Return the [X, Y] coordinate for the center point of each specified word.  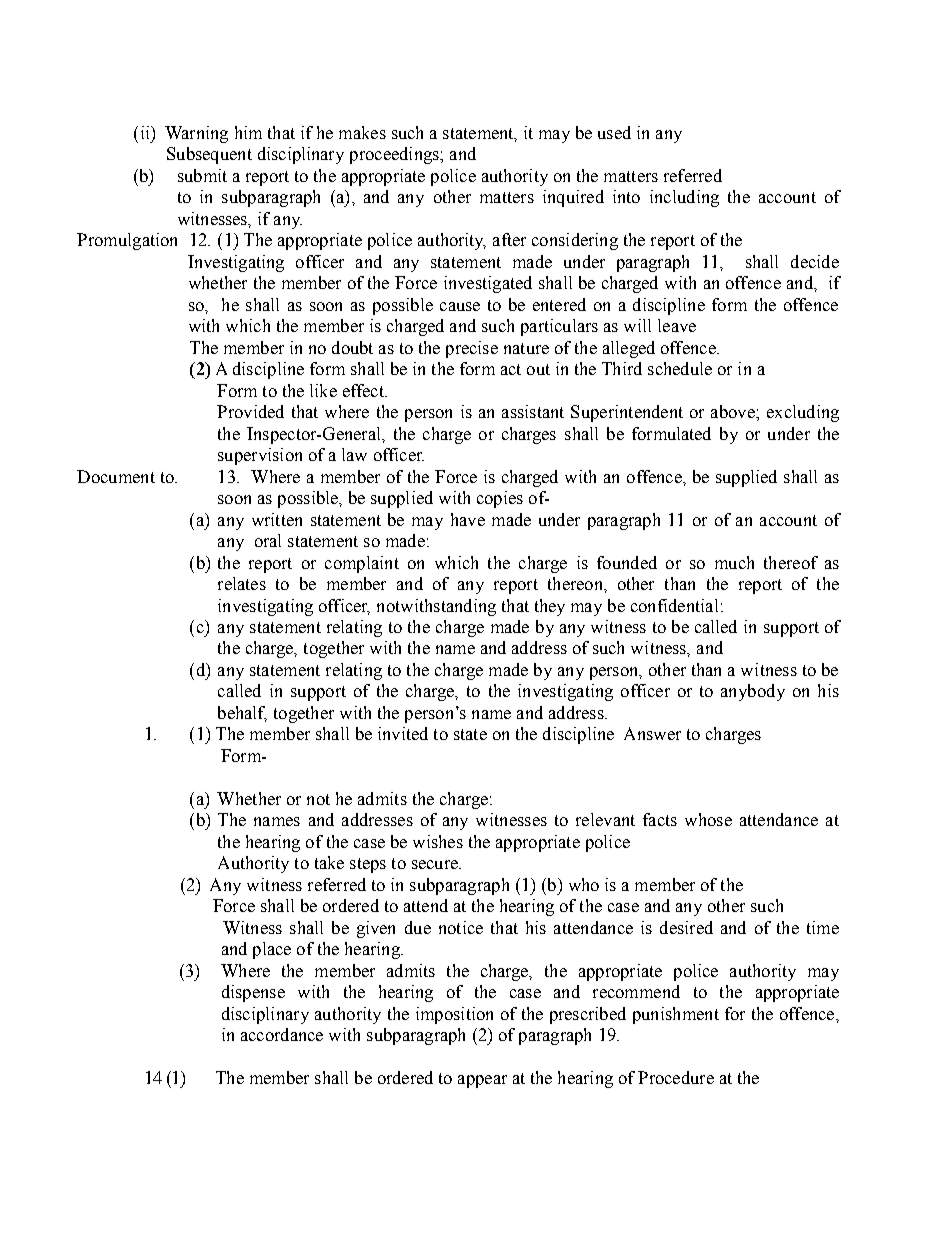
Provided [250, 411]
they [550, 607]
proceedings [395, 155]
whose [708, 819]
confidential [674, 605]
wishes [438, 841]
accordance [282, 1034]
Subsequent [209, 155]
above [734, 411]
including [684, 198]
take [329, 862]
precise [472, 349]
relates [242, 583]
